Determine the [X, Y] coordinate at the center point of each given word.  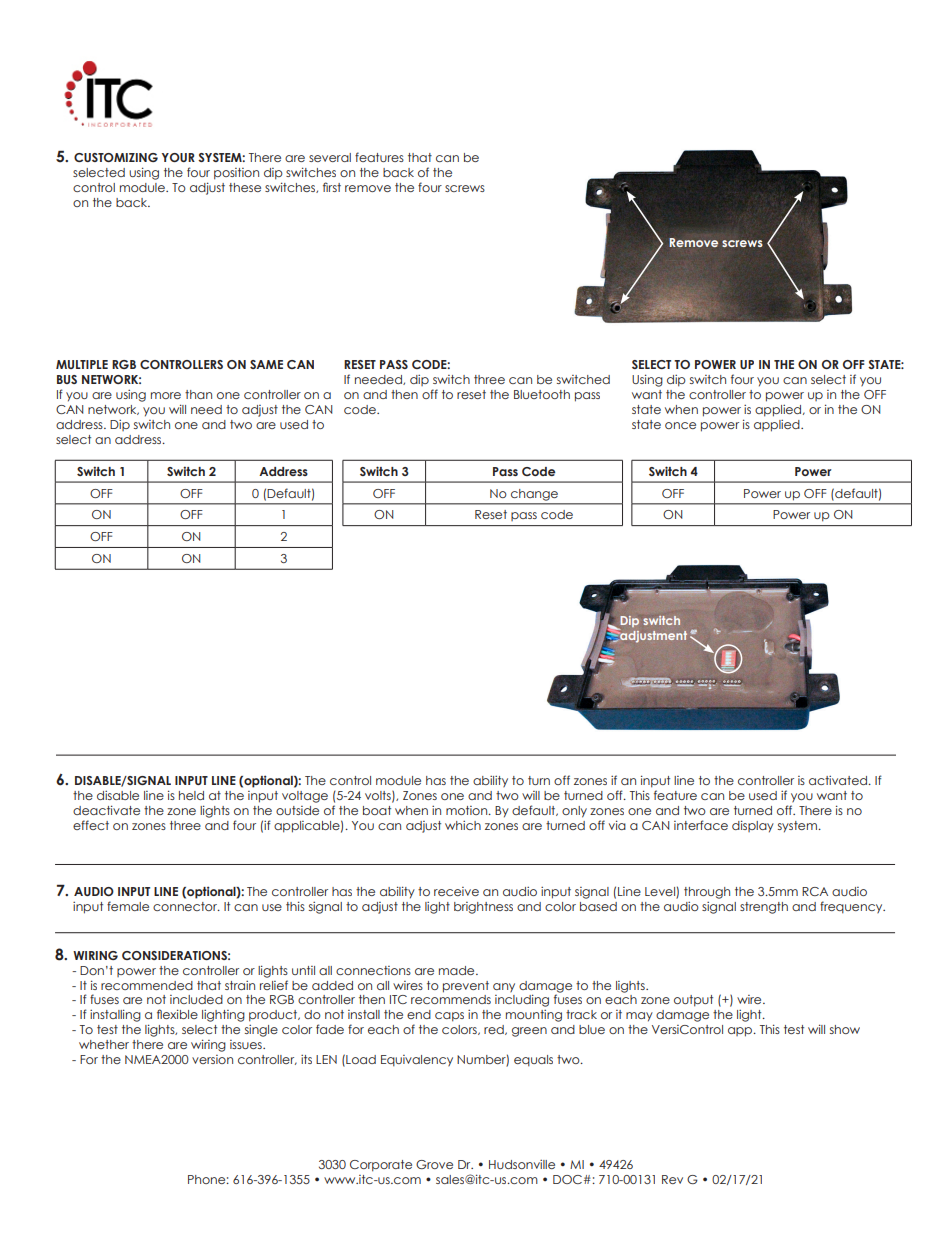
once [680, 425]
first [332, 187]
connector [186, 906]
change [534, 495]
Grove [434, 1164]
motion [468, 810]
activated [839, 780]
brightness [483, 908]
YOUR [178, 157]
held [191, 795]
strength [764, 908]
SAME [266, 364]
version [212, 1059]
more [166, 395]
